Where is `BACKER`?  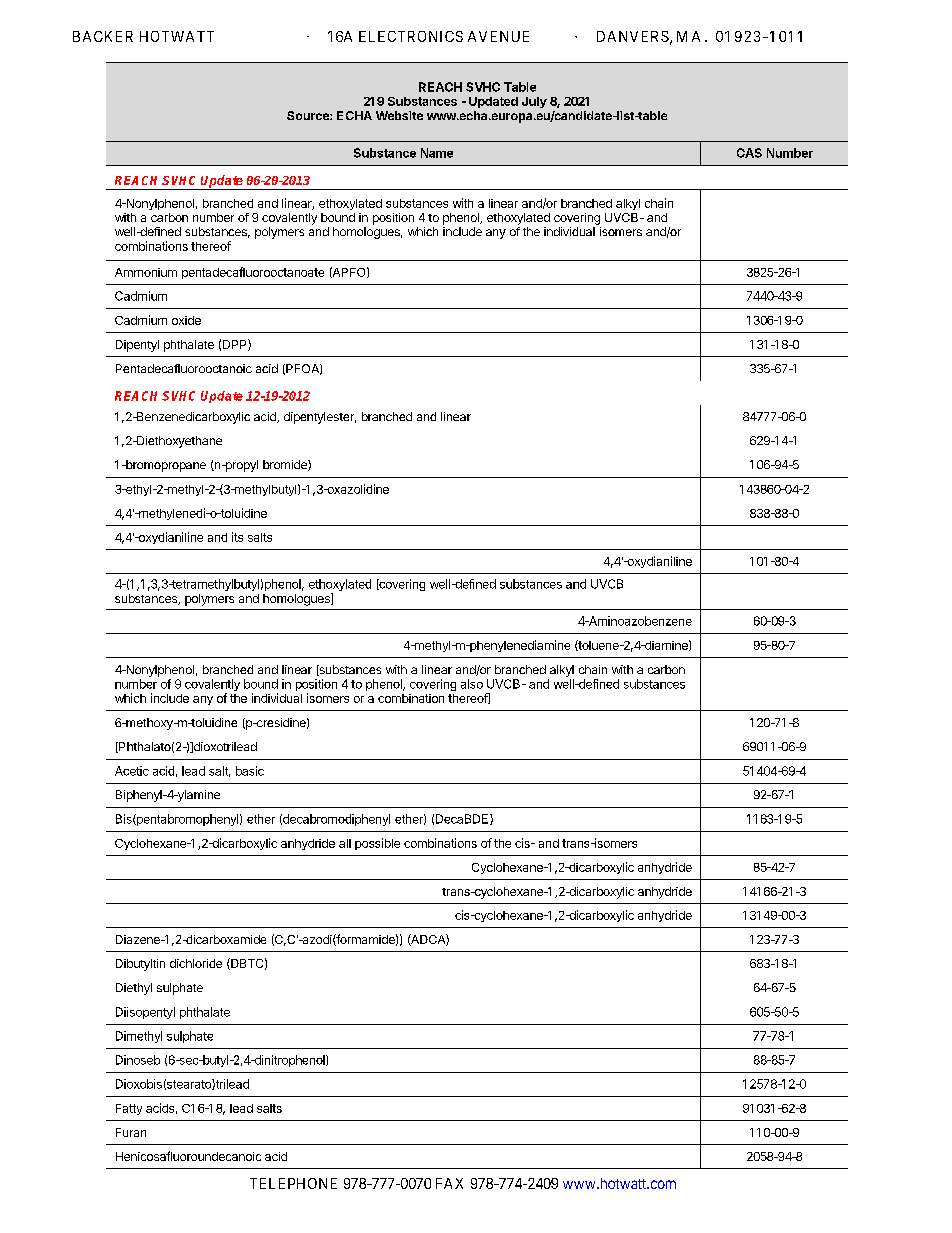 BACKER is located at coordinates (103, 36).
